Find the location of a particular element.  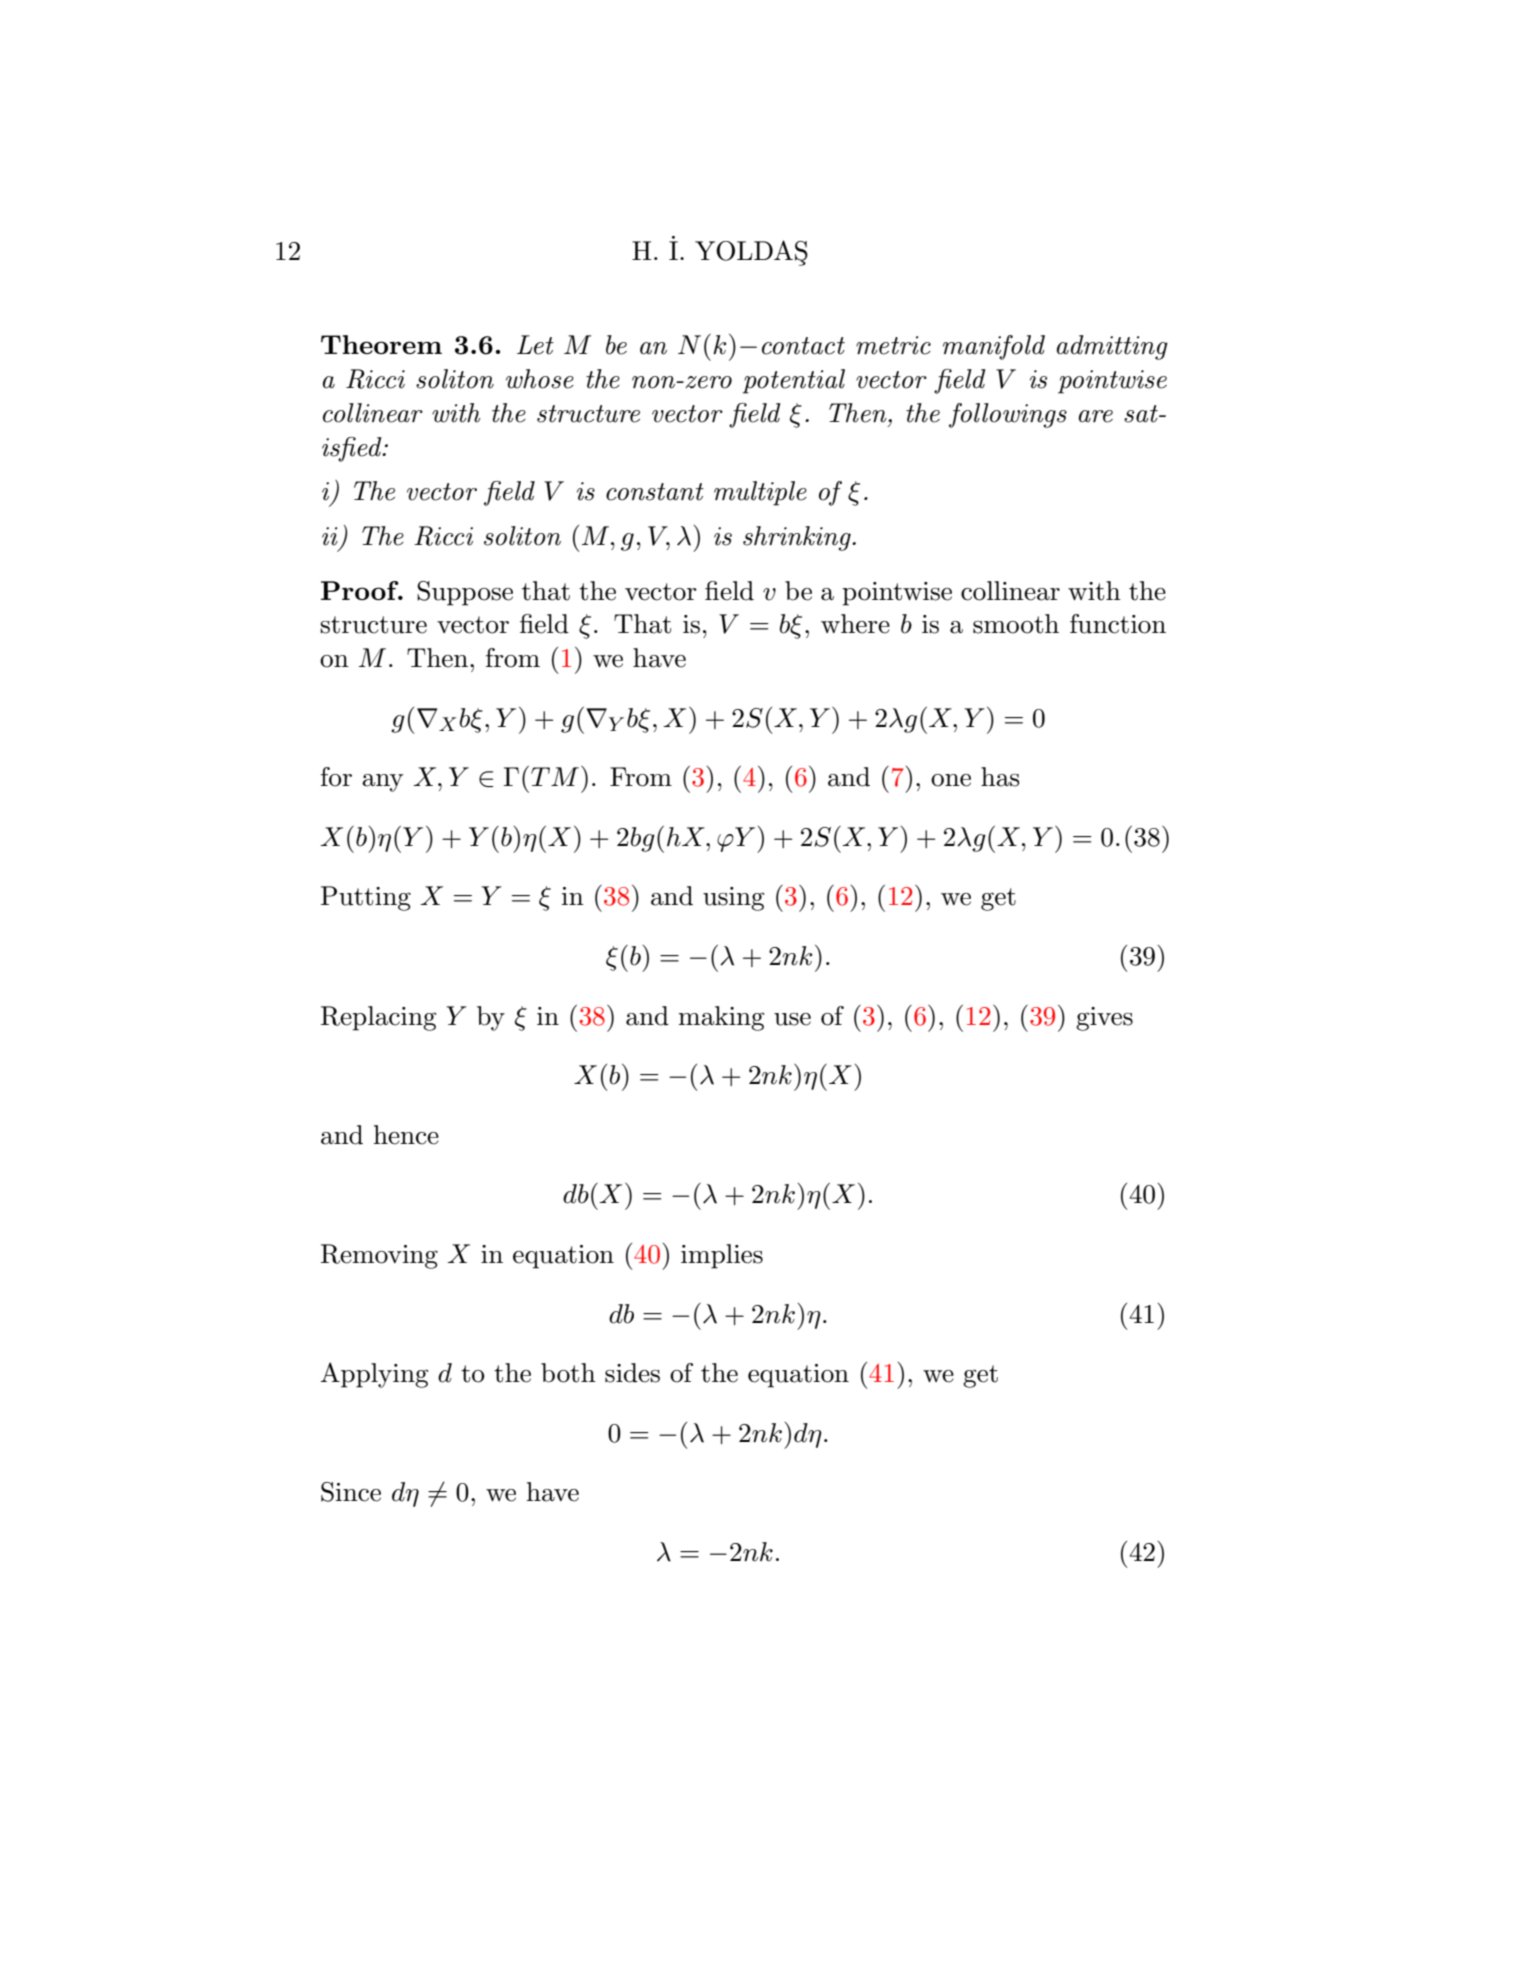

gives is located at coordinates (1104, 1019).
